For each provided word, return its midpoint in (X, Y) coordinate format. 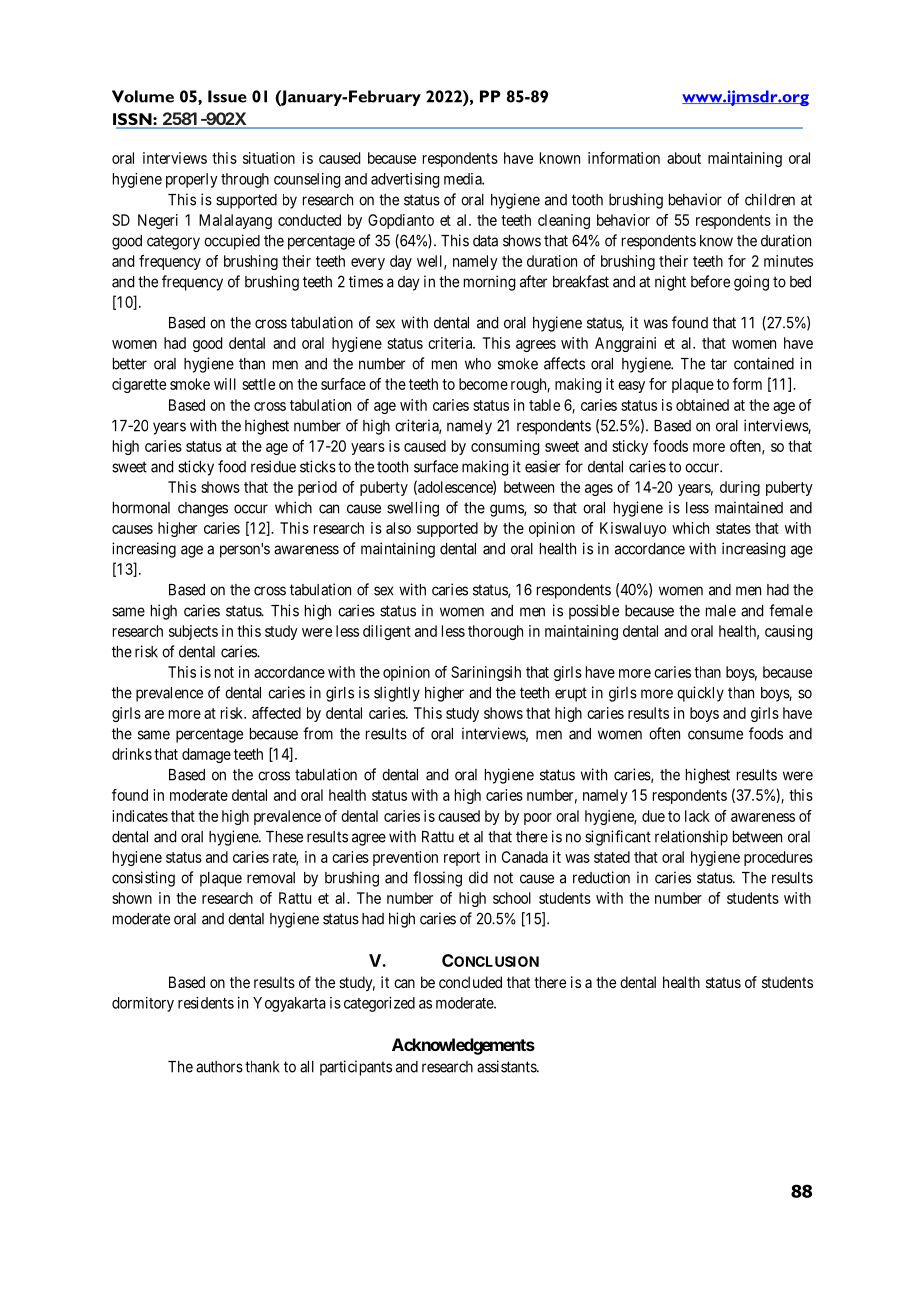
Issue (227, 96)
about (684, 158)
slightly (397, 694)
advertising (405, 180)
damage (206, 755)
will (225, 384)
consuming (505, 447)
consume (715, 735)
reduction (601, 877)
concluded (470, 982)
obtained (702, 405)
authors (219, 1067)
